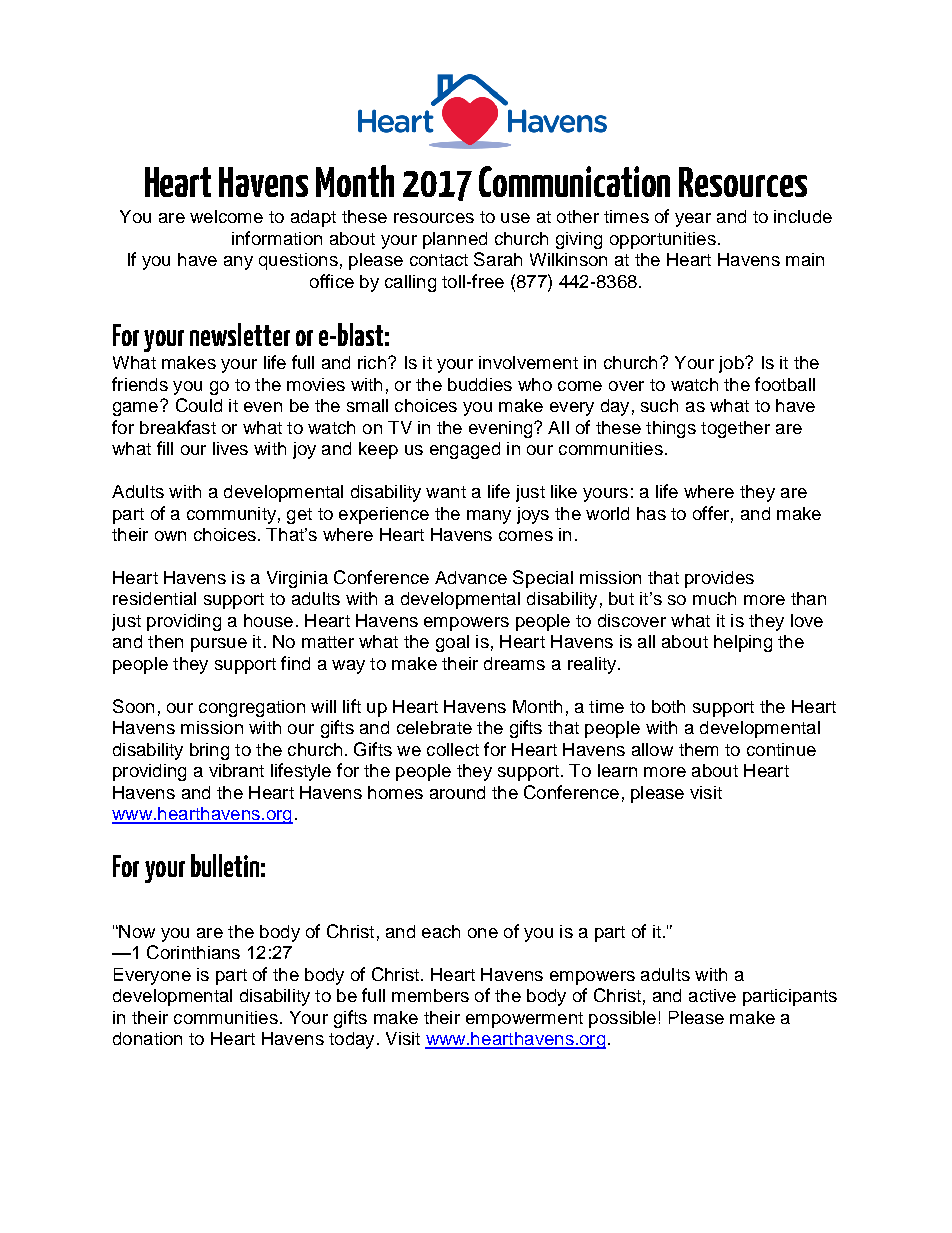 This page has width=952, height=1233. I want to click on them, so click(698, 749).
